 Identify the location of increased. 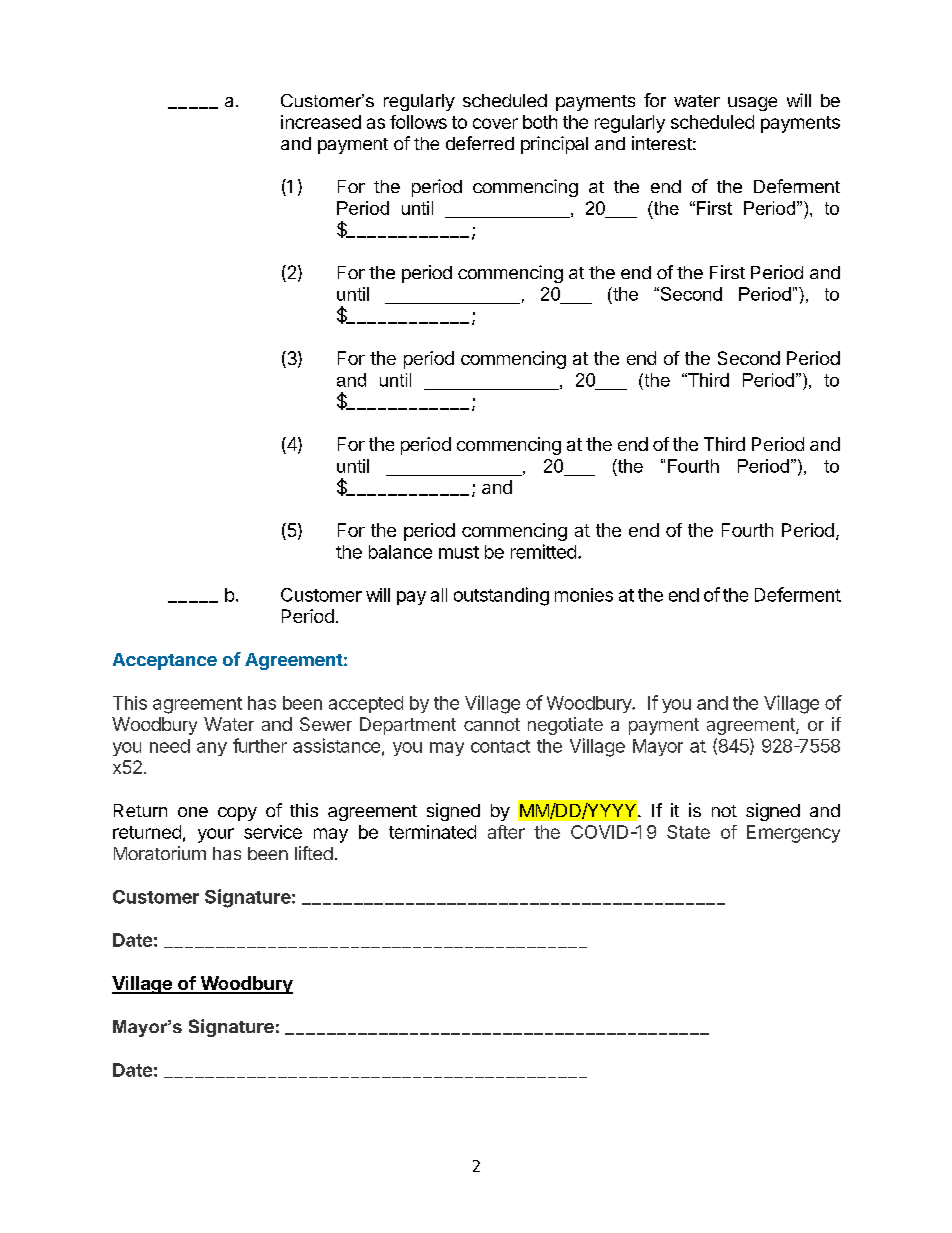
(321, 122).
